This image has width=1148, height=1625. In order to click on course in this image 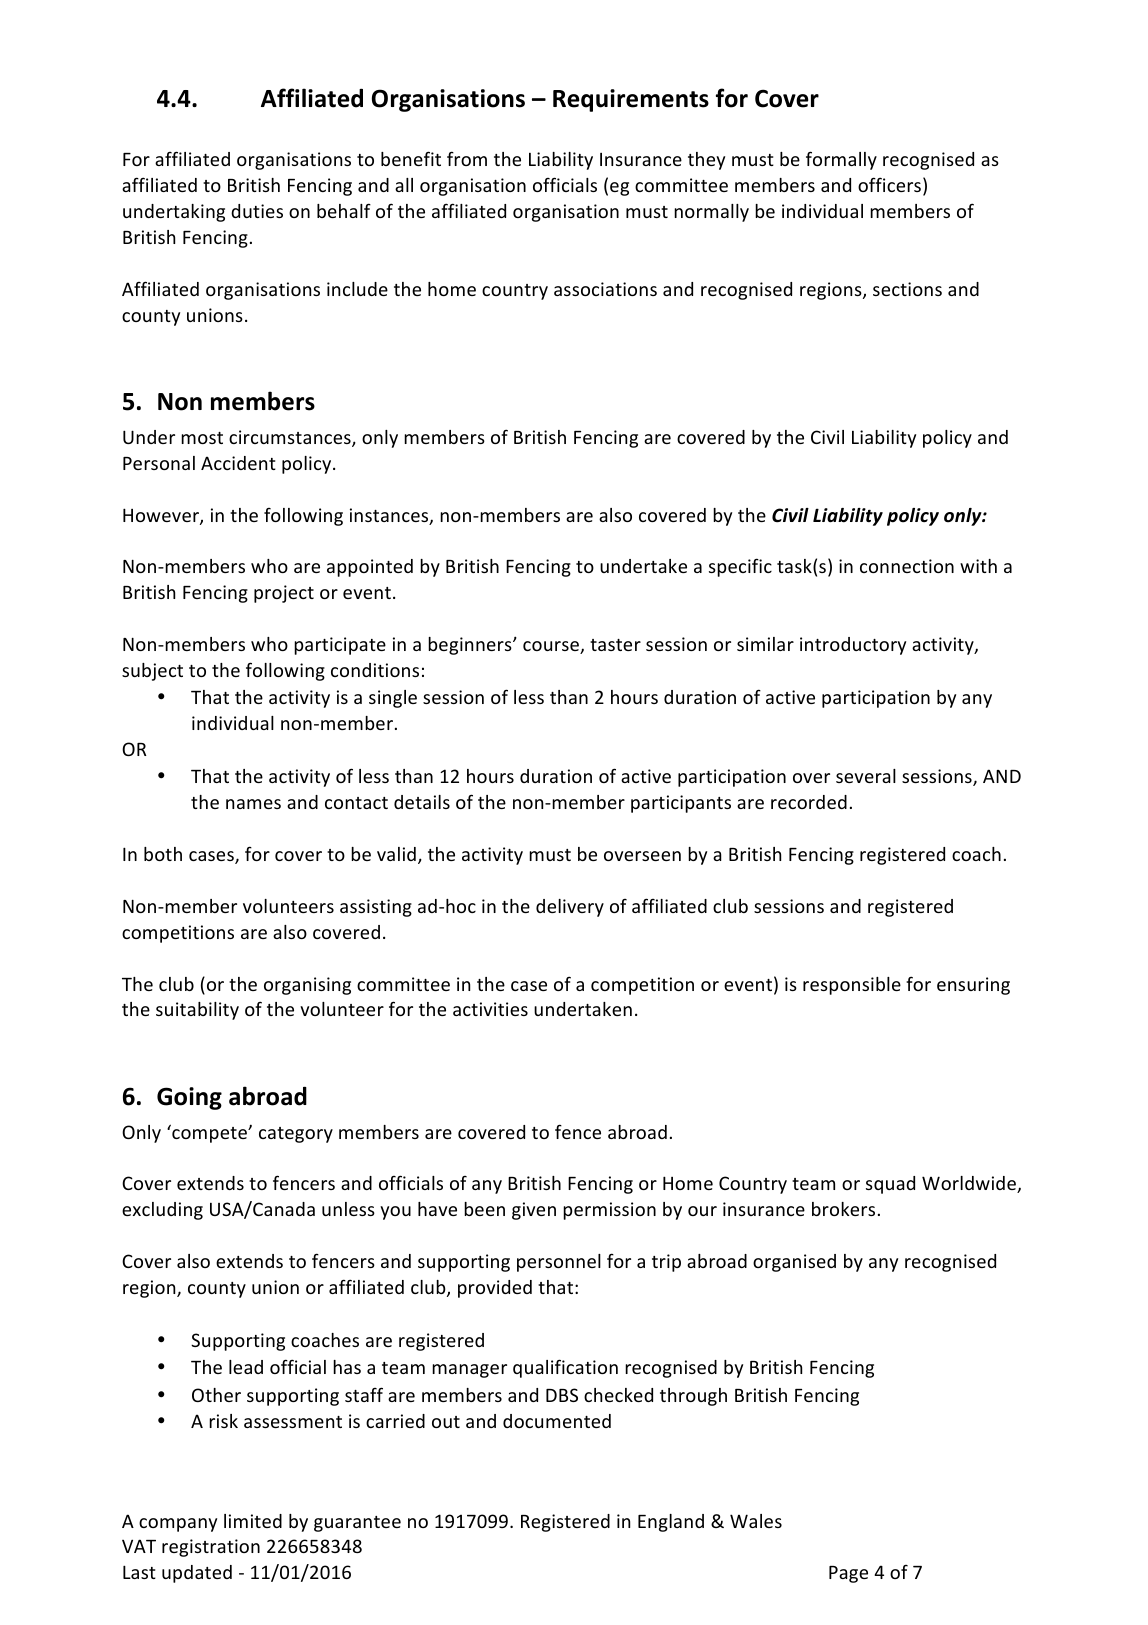, I will do `click(552, 647)`.
